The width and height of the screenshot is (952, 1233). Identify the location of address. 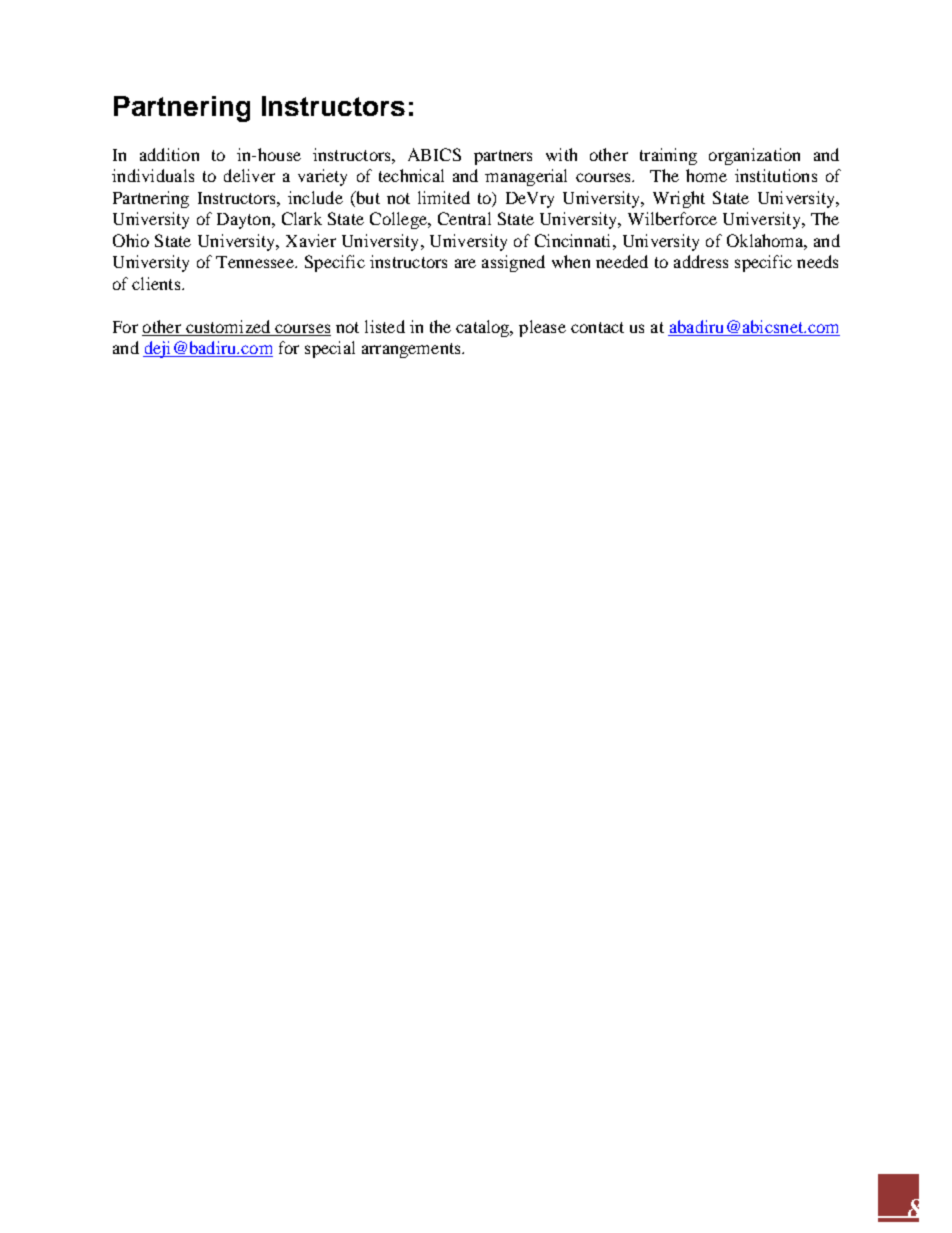
(701, 261).
